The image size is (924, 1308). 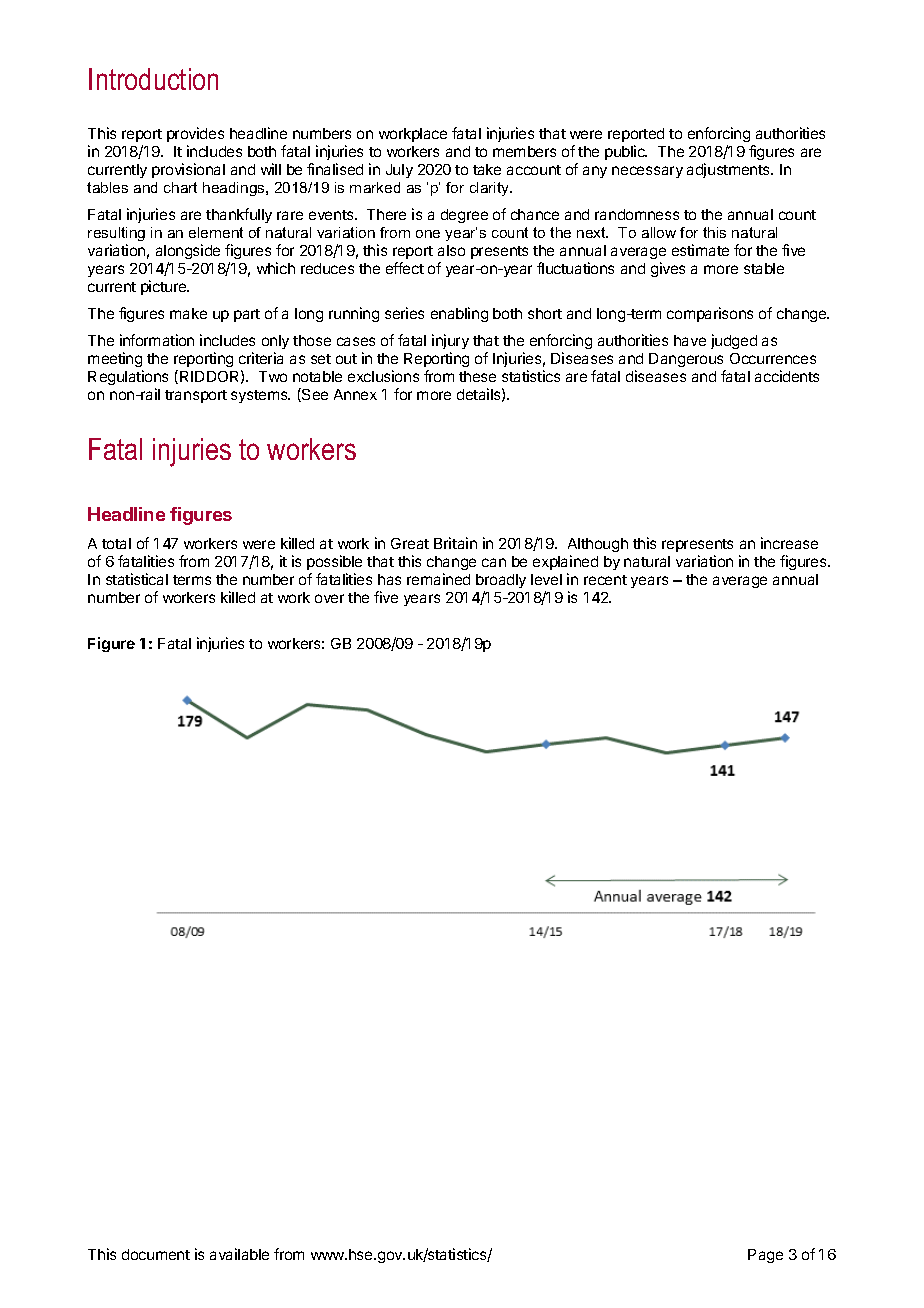 I want to click on adjustments, so click(x=729, y=170).
